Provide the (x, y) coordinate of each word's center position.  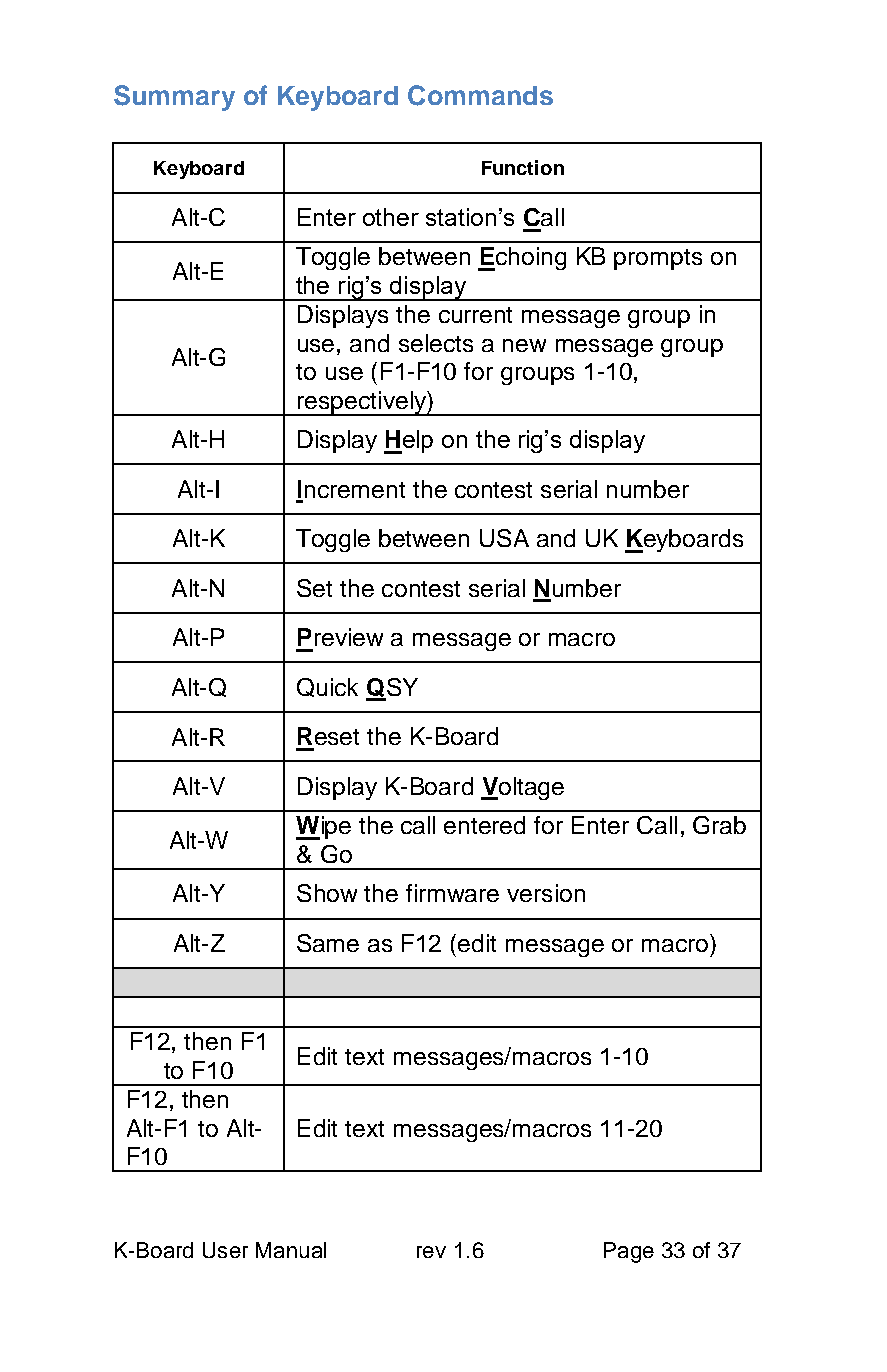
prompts (658, 259)
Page (629, 1252)
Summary (174, 98)
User (225, 1250)
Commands (480, 95)
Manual (291, 1250)
